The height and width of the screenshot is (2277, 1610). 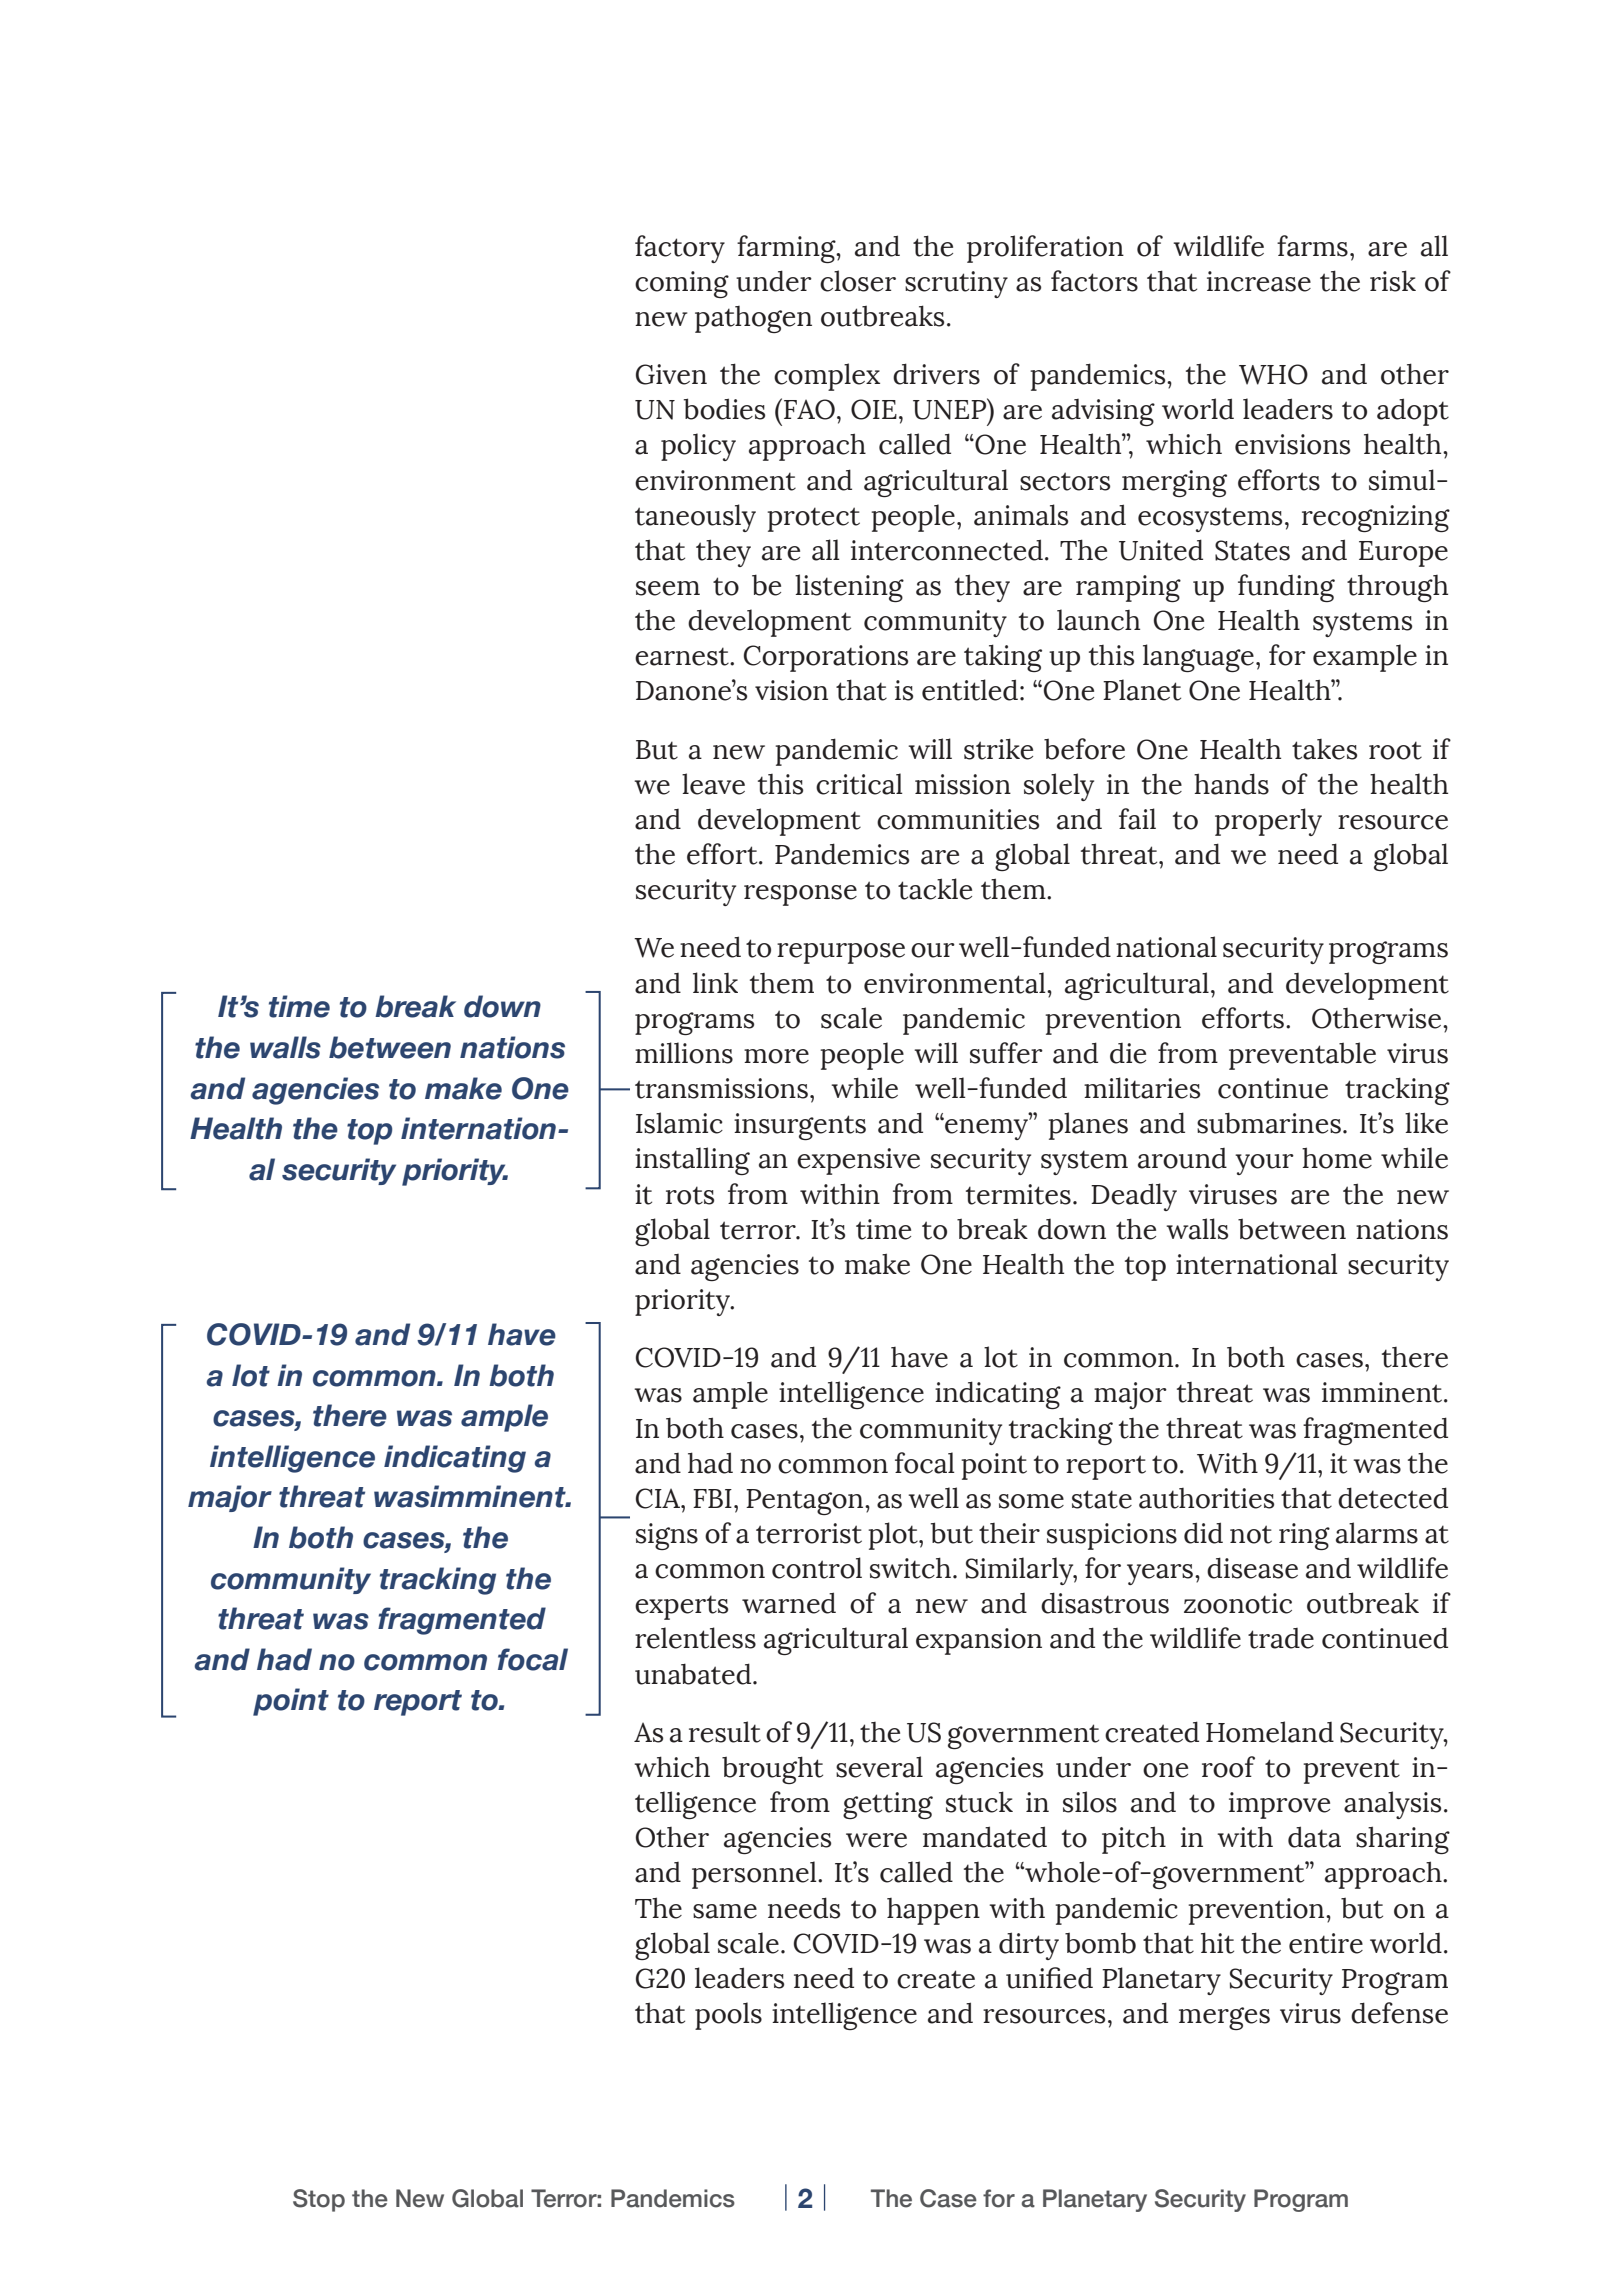 What do you see at coordinates (319, 2200) in the screenshot?
I see `Stop` at bounding box center [319, 2200].
